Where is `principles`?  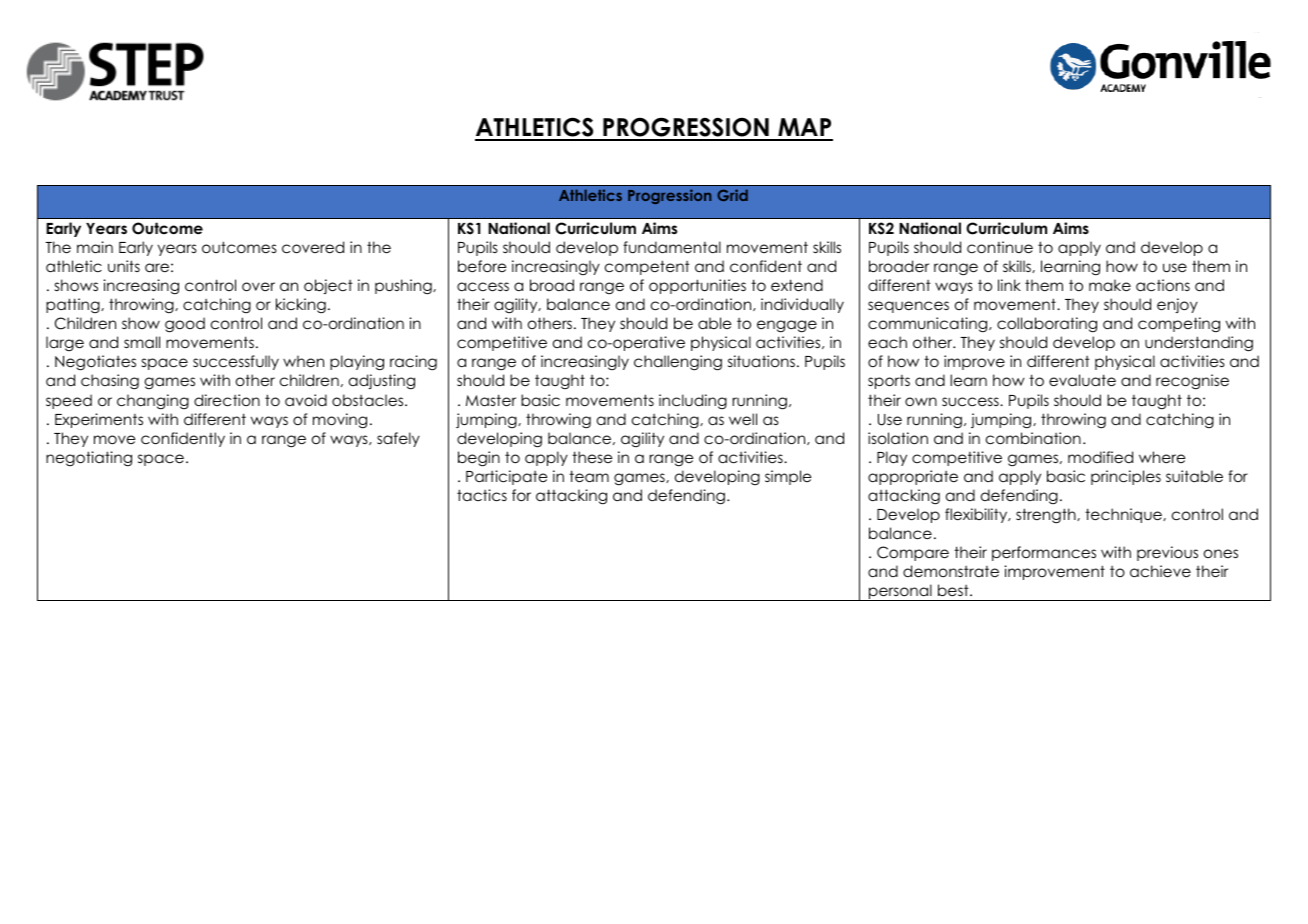 principles is located at coordinates (1126, 477).
